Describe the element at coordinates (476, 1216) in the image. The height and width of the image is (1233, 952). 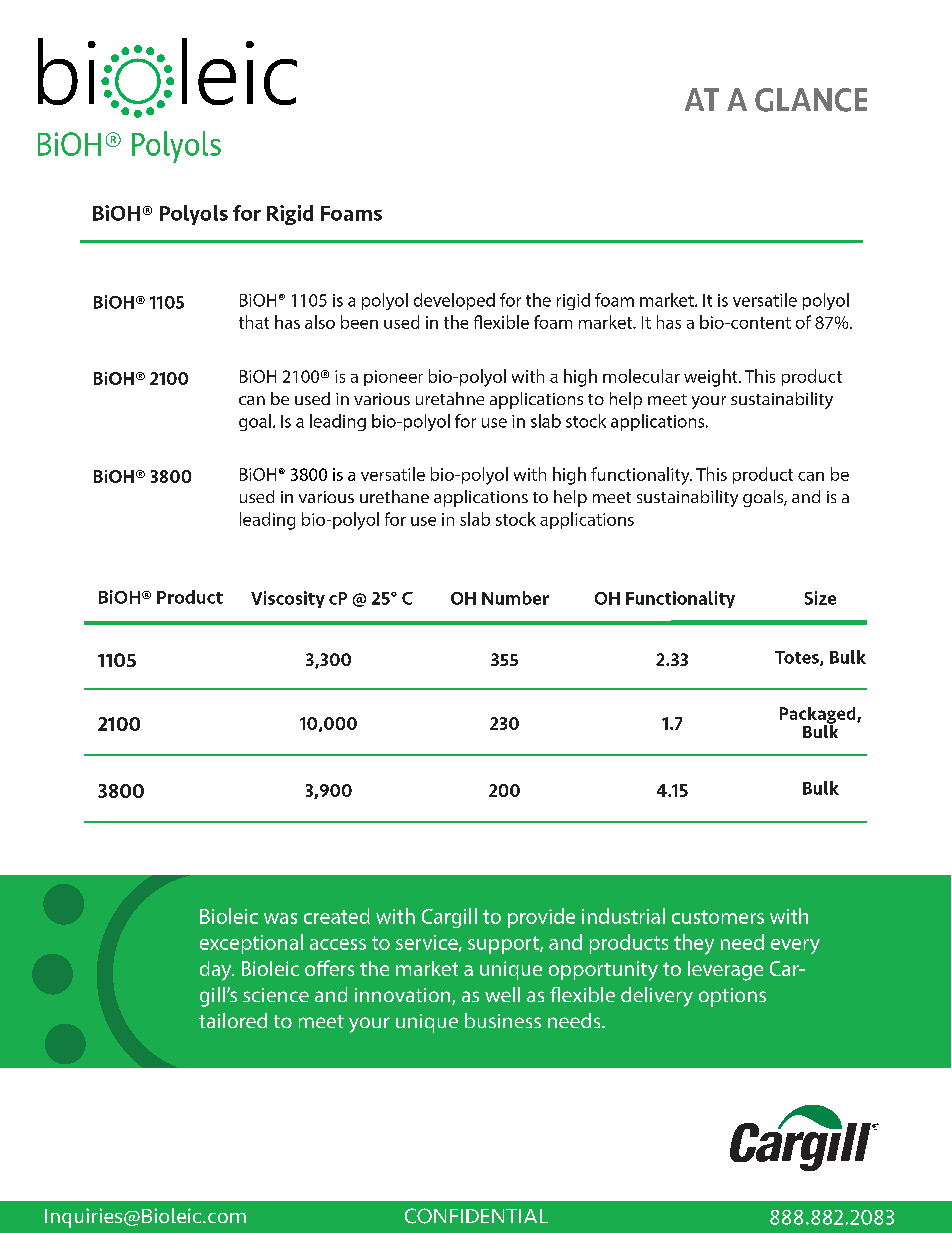
I see `CONFIDENTIAL` at that location.
